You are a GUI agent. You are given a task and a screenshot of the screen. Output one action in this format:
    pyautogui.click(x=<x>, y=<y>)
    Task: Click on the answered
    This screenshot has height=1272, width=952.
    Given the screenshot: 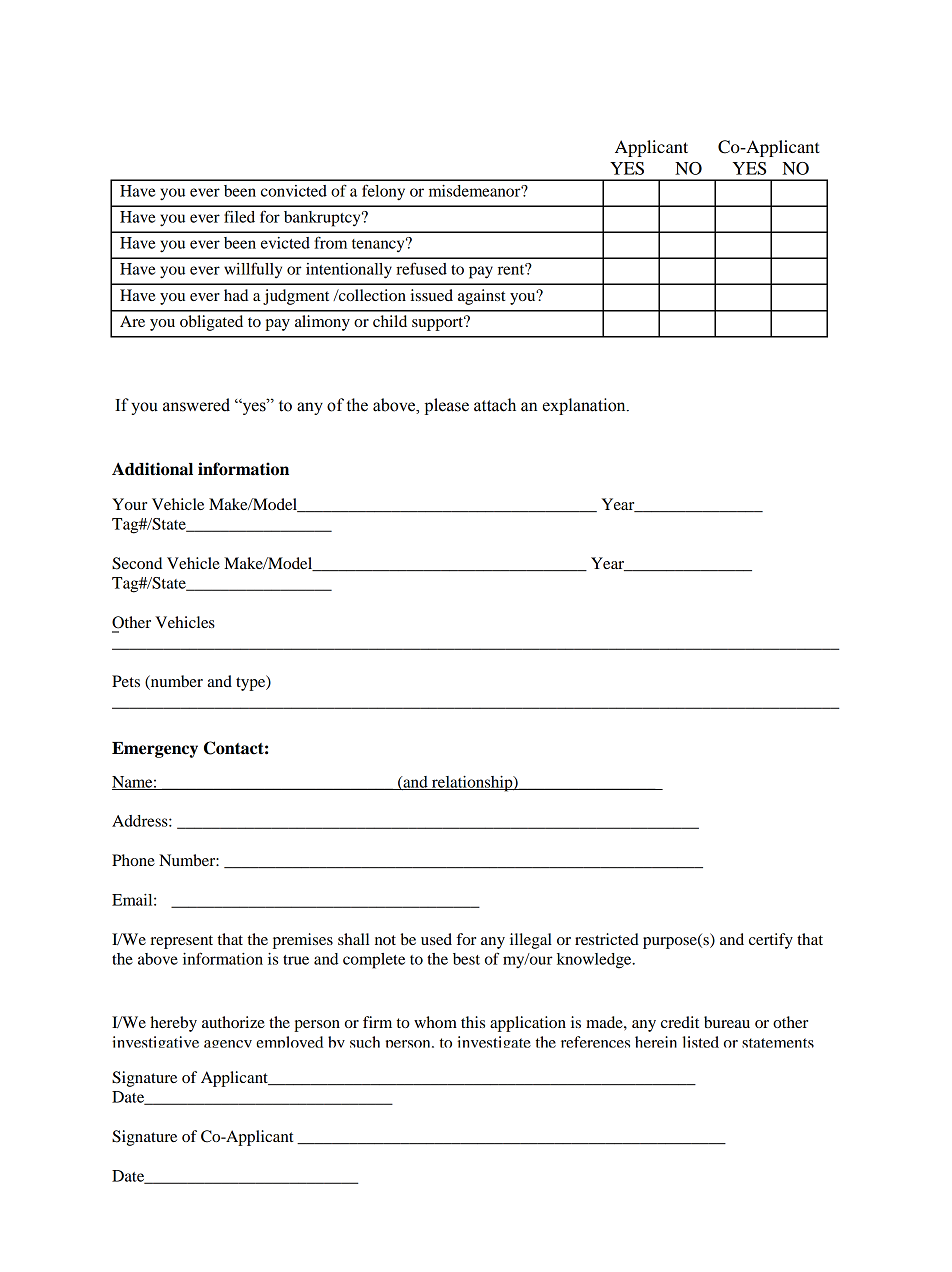 What is the action you would take?
    pyautogui.click(x=196, y=405)
